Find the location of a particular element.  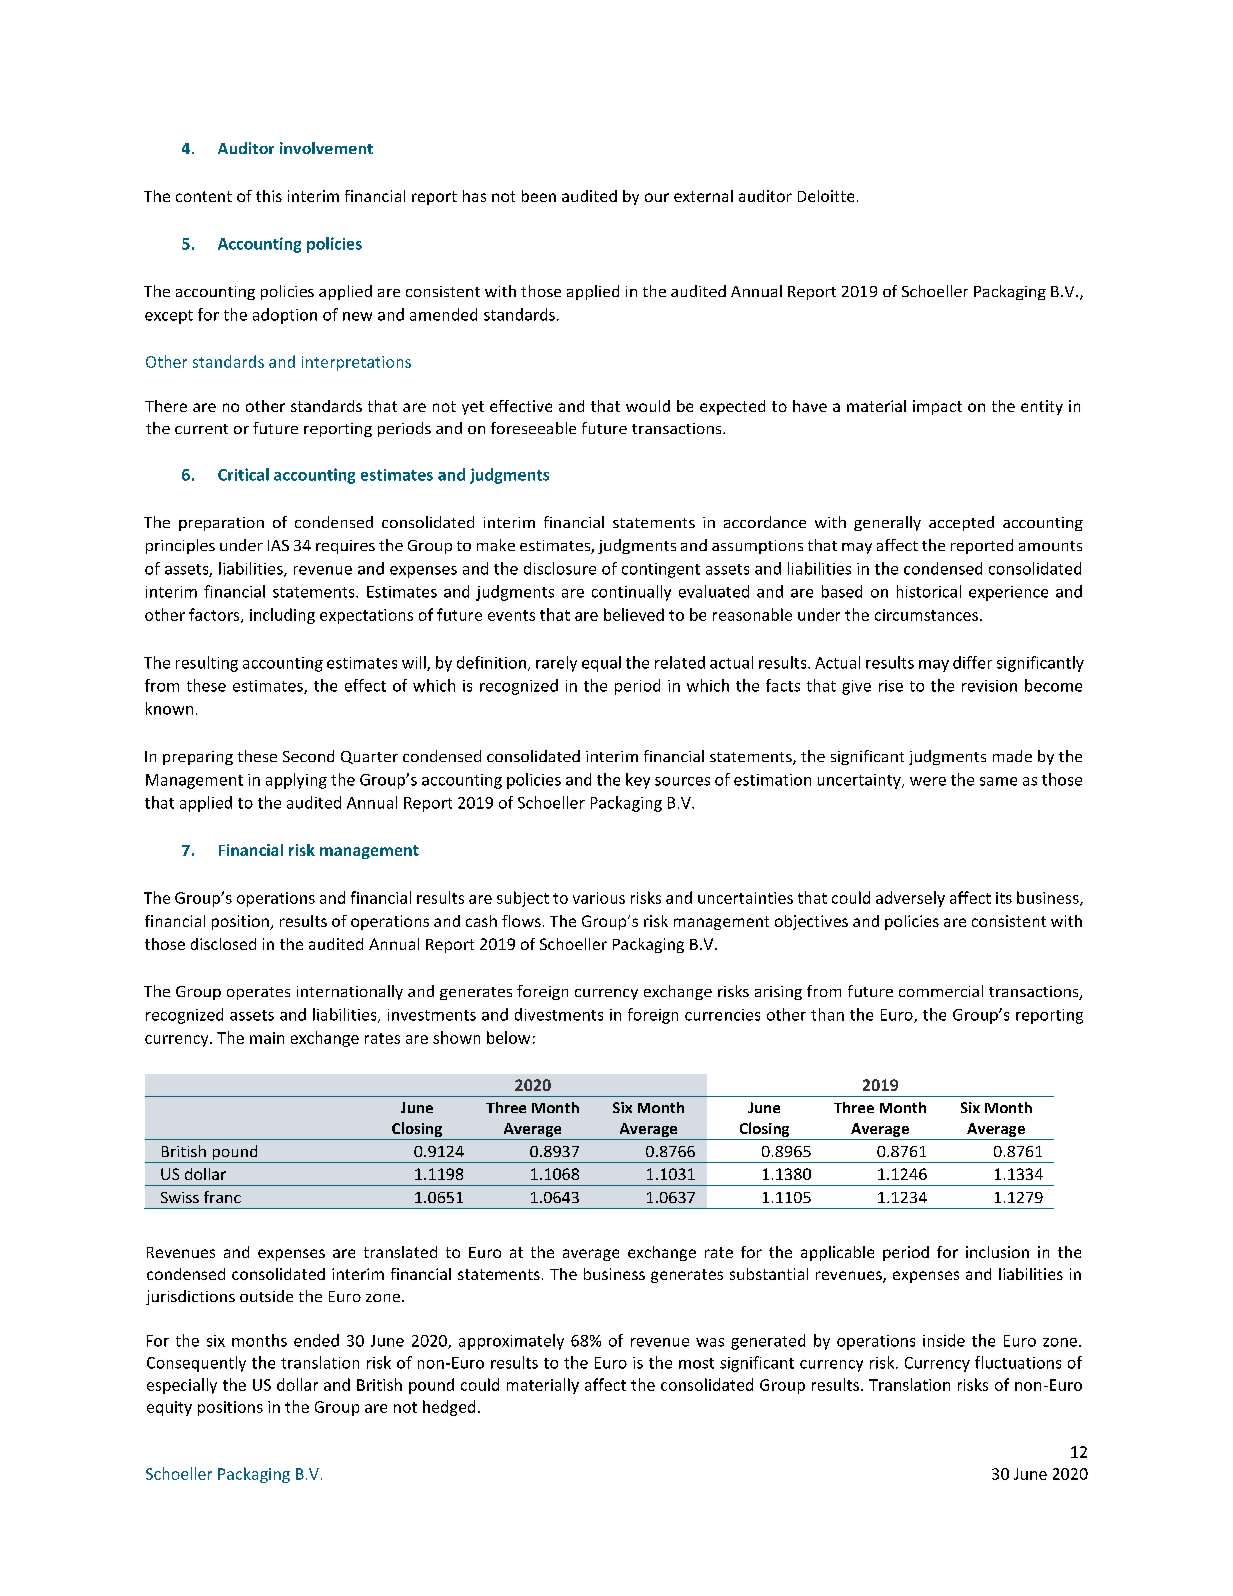

accepted is located at coordinates (961, 523).
